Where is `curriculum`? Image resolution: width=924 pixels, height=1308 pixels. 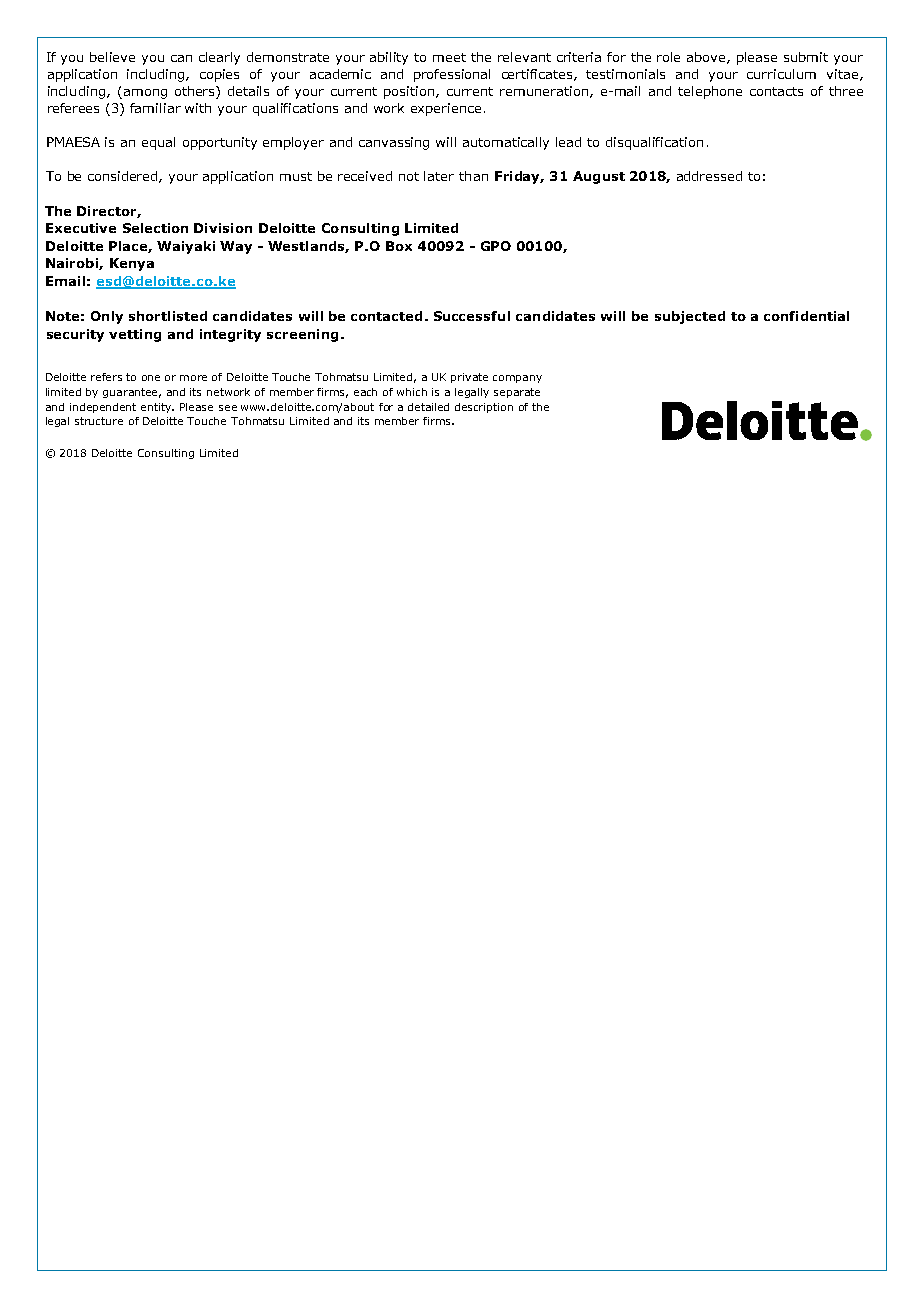 curriculum is located at coordinates (781, 74).
